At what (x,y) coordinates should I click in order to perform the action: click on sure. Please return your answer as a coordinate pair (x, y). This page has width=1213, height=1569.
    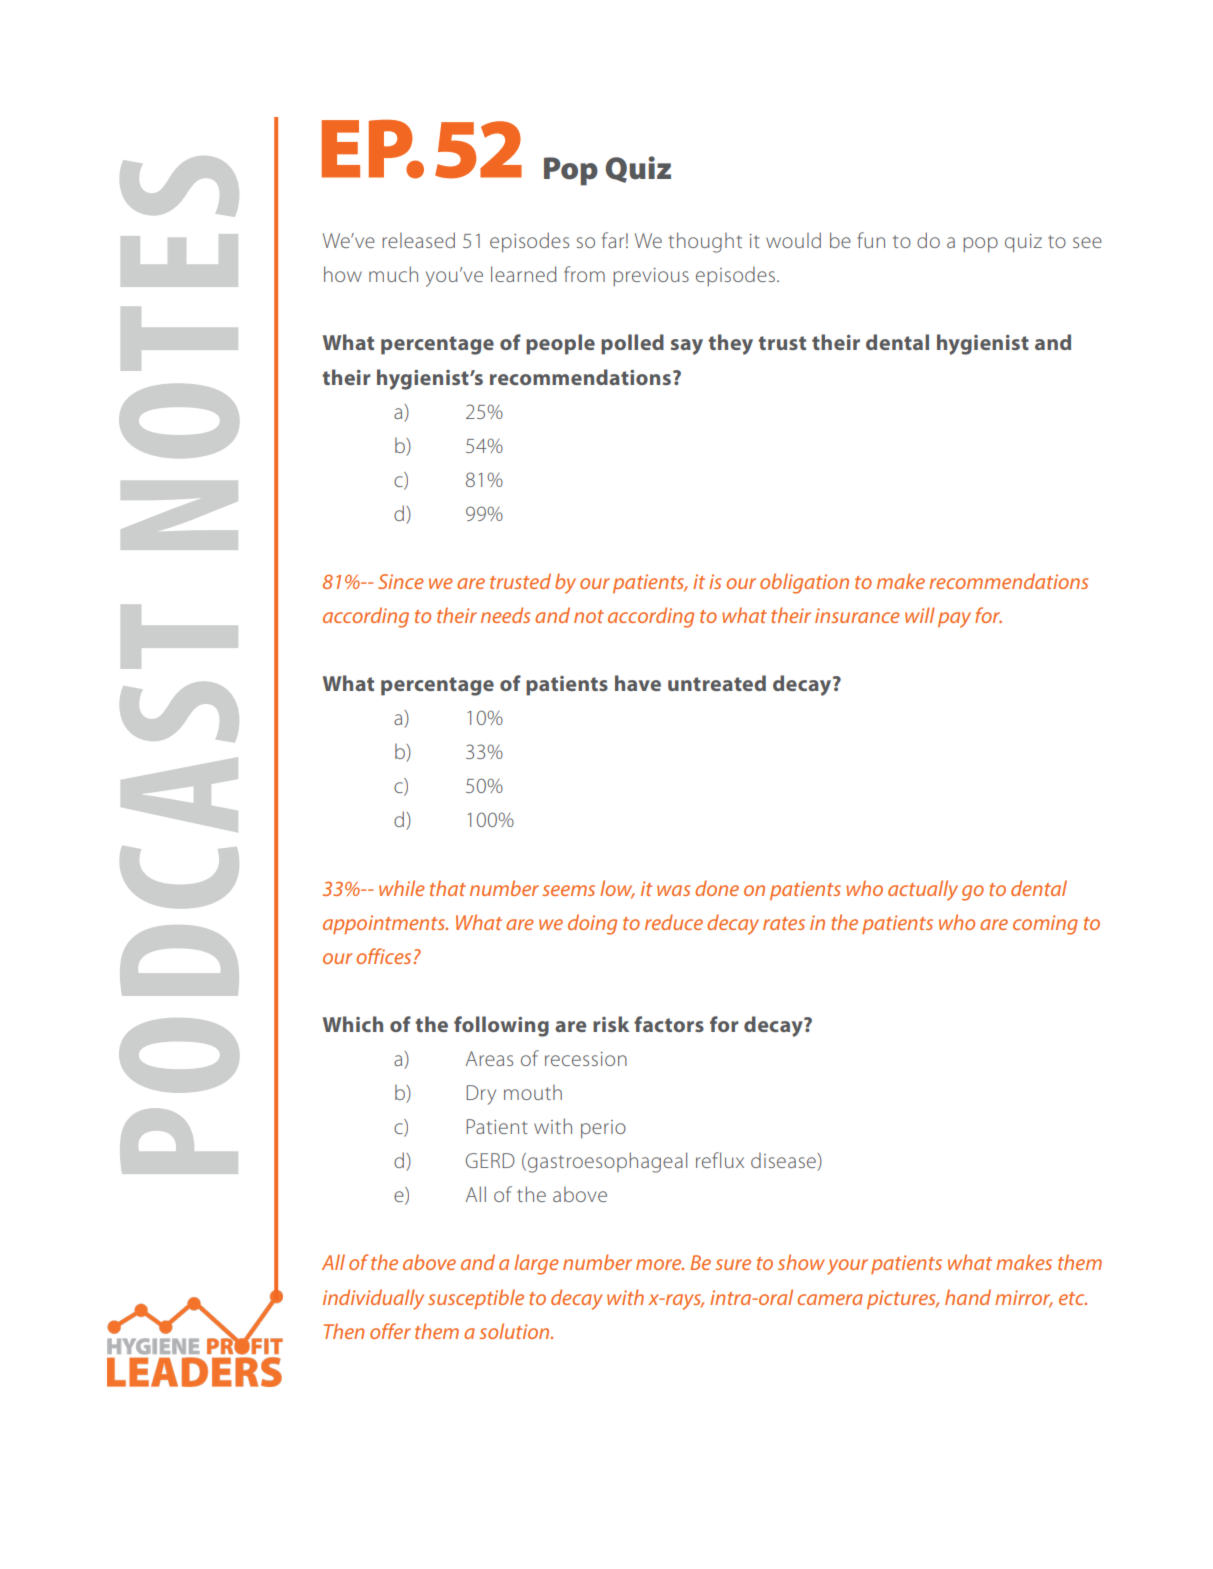
    Looking at the image, I should click on (733, 1264).
